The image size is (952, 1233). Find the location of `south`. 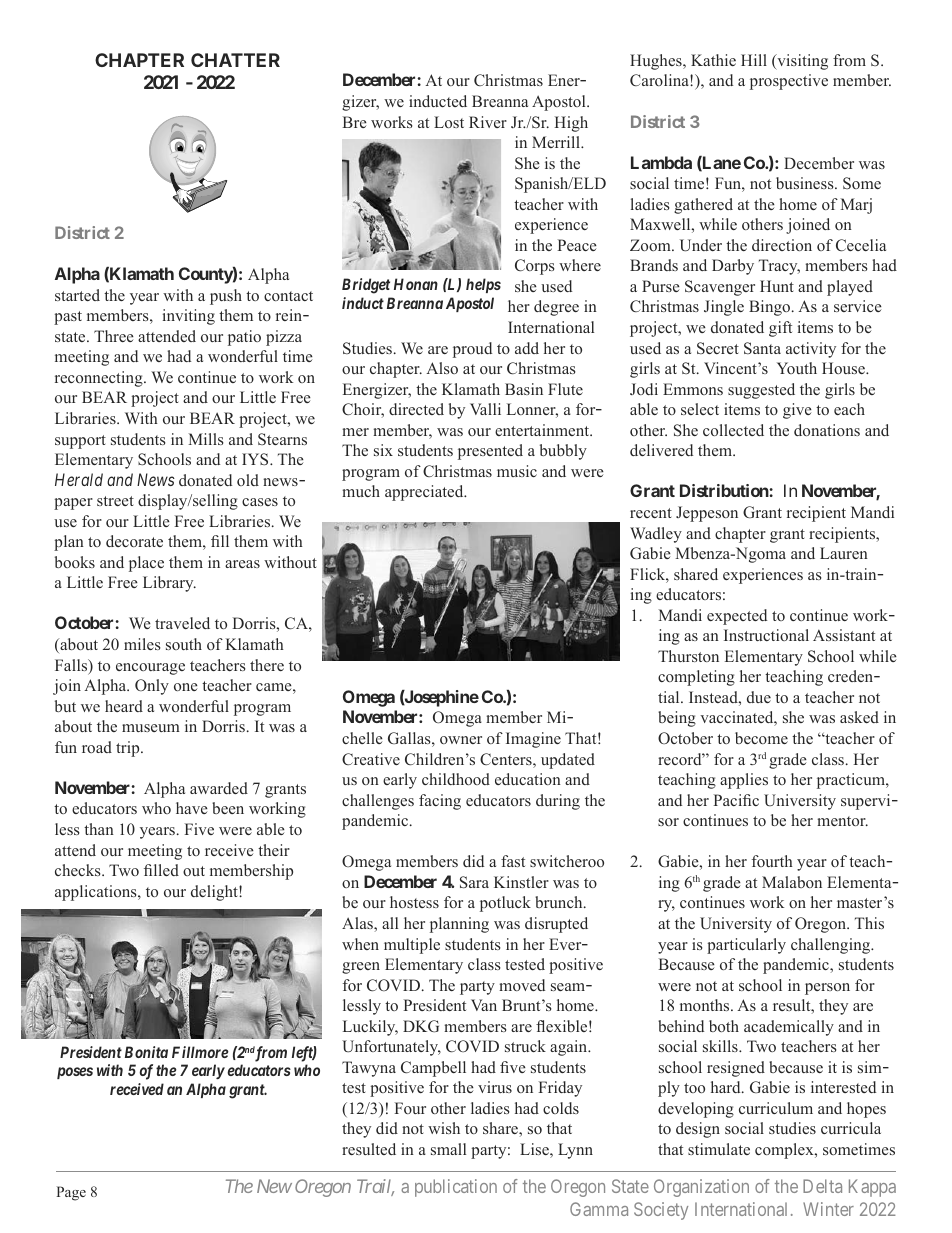

south is located at coordinates (184, 644).
